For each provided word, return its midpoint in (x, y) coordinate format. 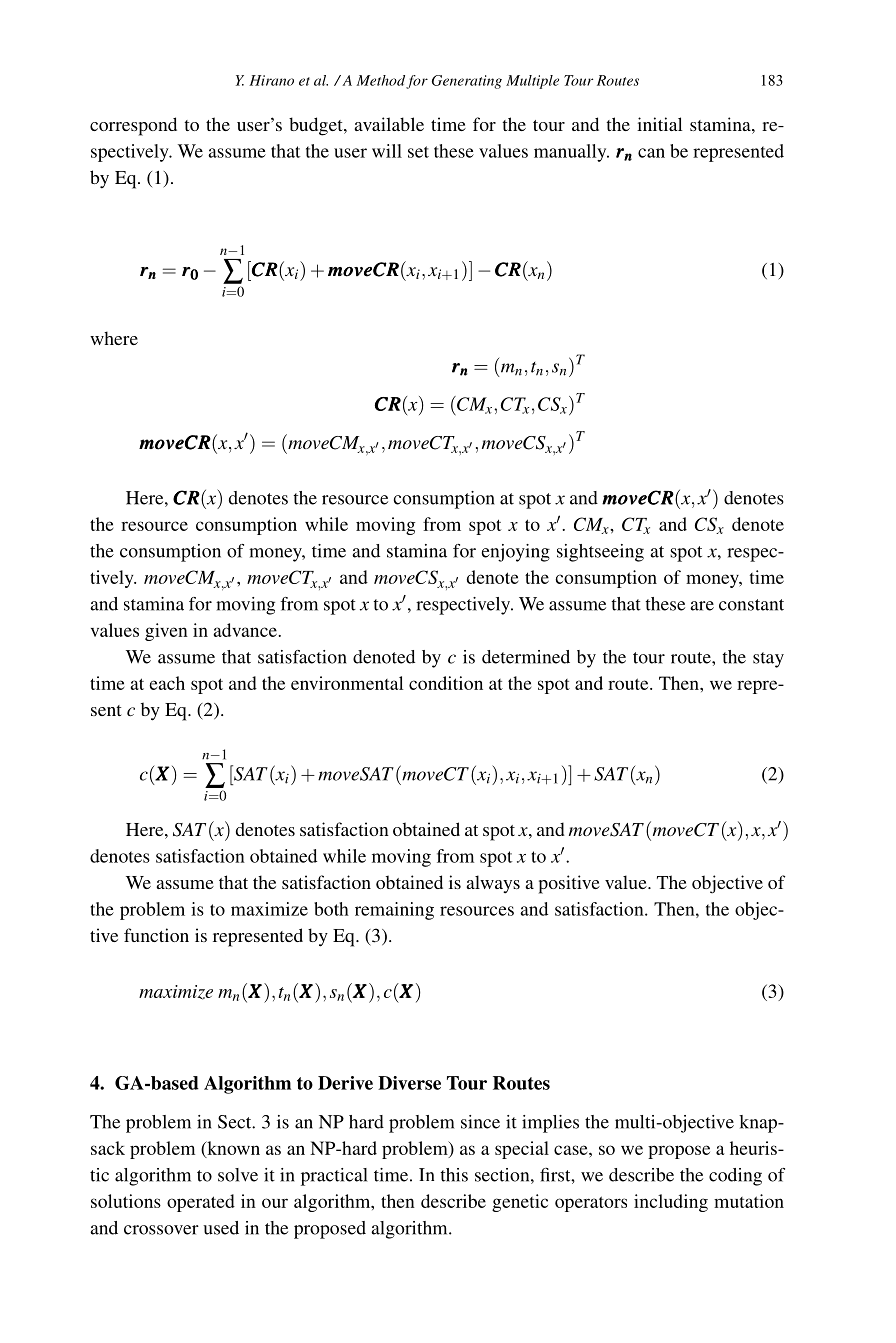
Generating (467, 82)
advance (246, 630)
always (493, 884)
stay (768, 660)
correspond (133, 126)
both (331, 909)
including (671, 1203)
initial (659, 124)
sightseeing (600, 553)
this (454, 1175)
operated (201, 1203)
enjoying (516, 553)
